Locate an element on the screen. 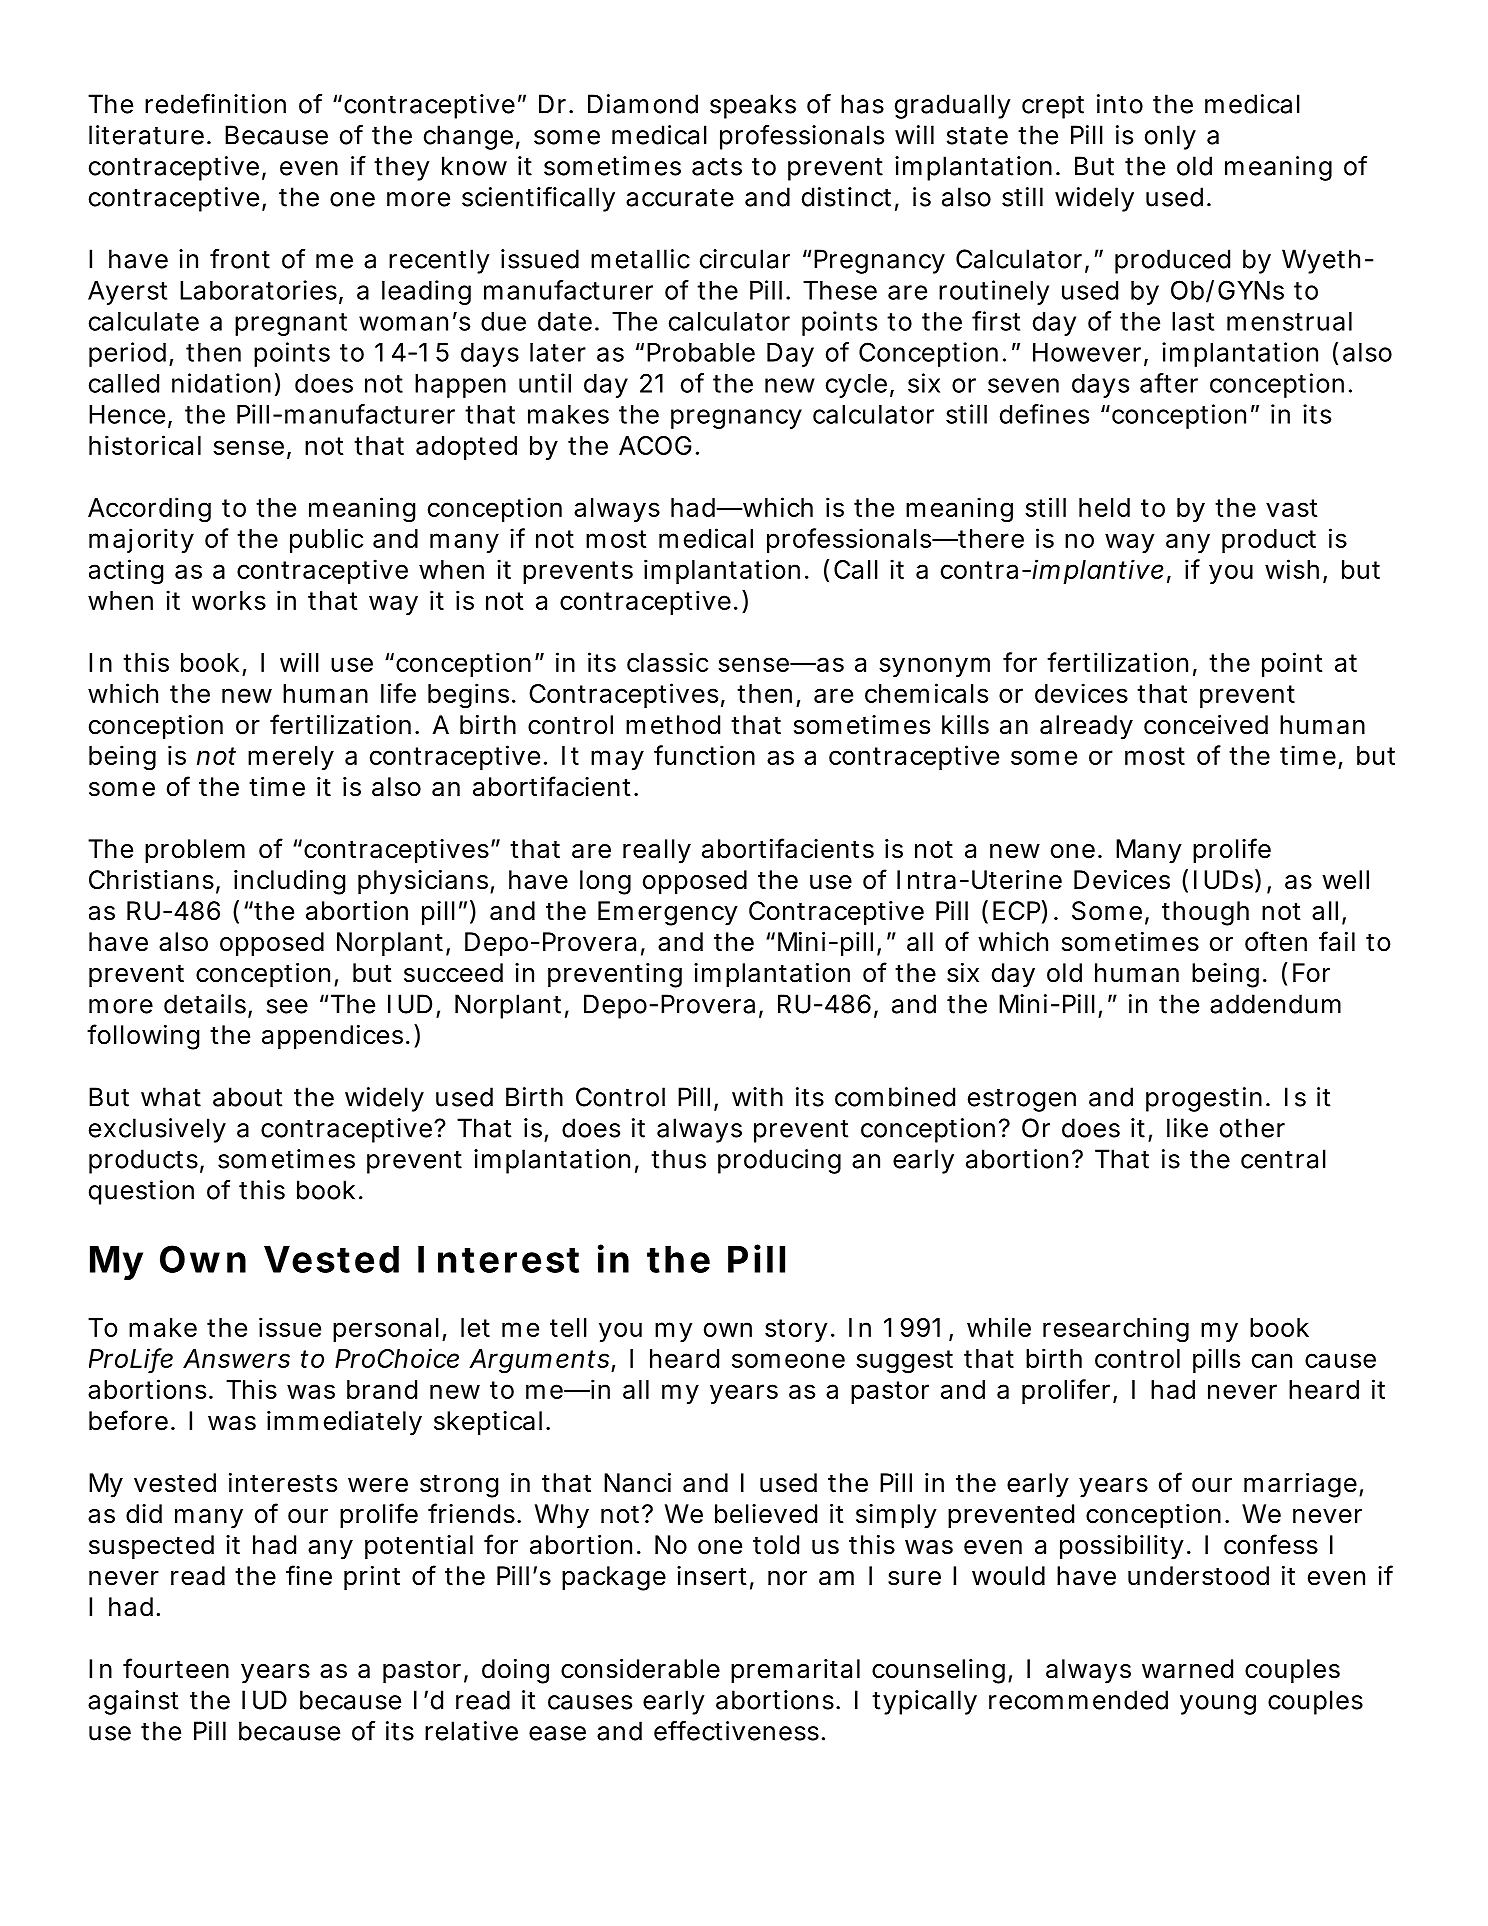  acts is located at coordinates (717, 167).
